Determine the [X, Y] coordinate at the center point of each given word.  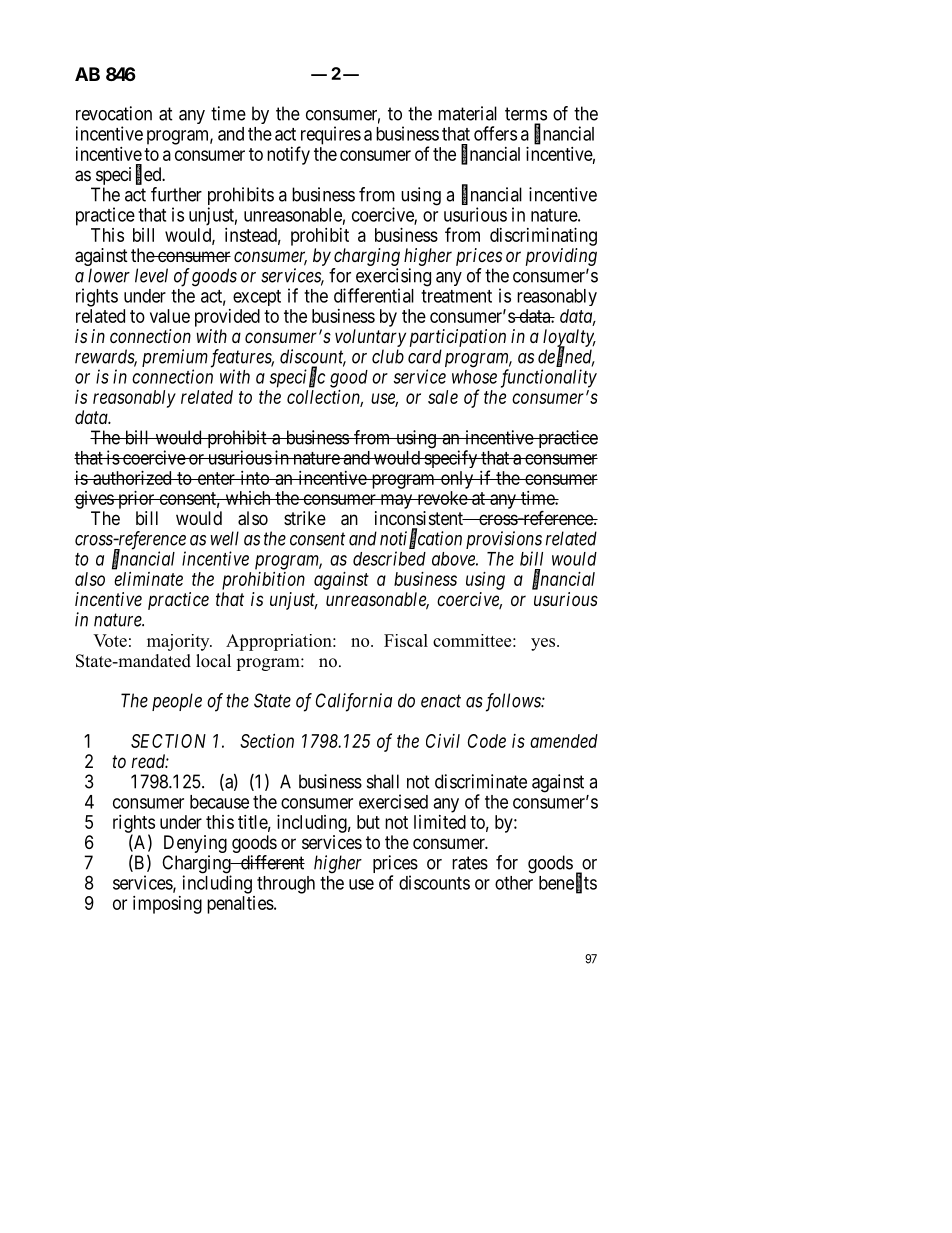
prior [136, 500]
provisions [504, 541]
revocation [114, 113]
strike [305, 518]
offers [495, 133]
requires [329, 136]
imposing [167, 905]
